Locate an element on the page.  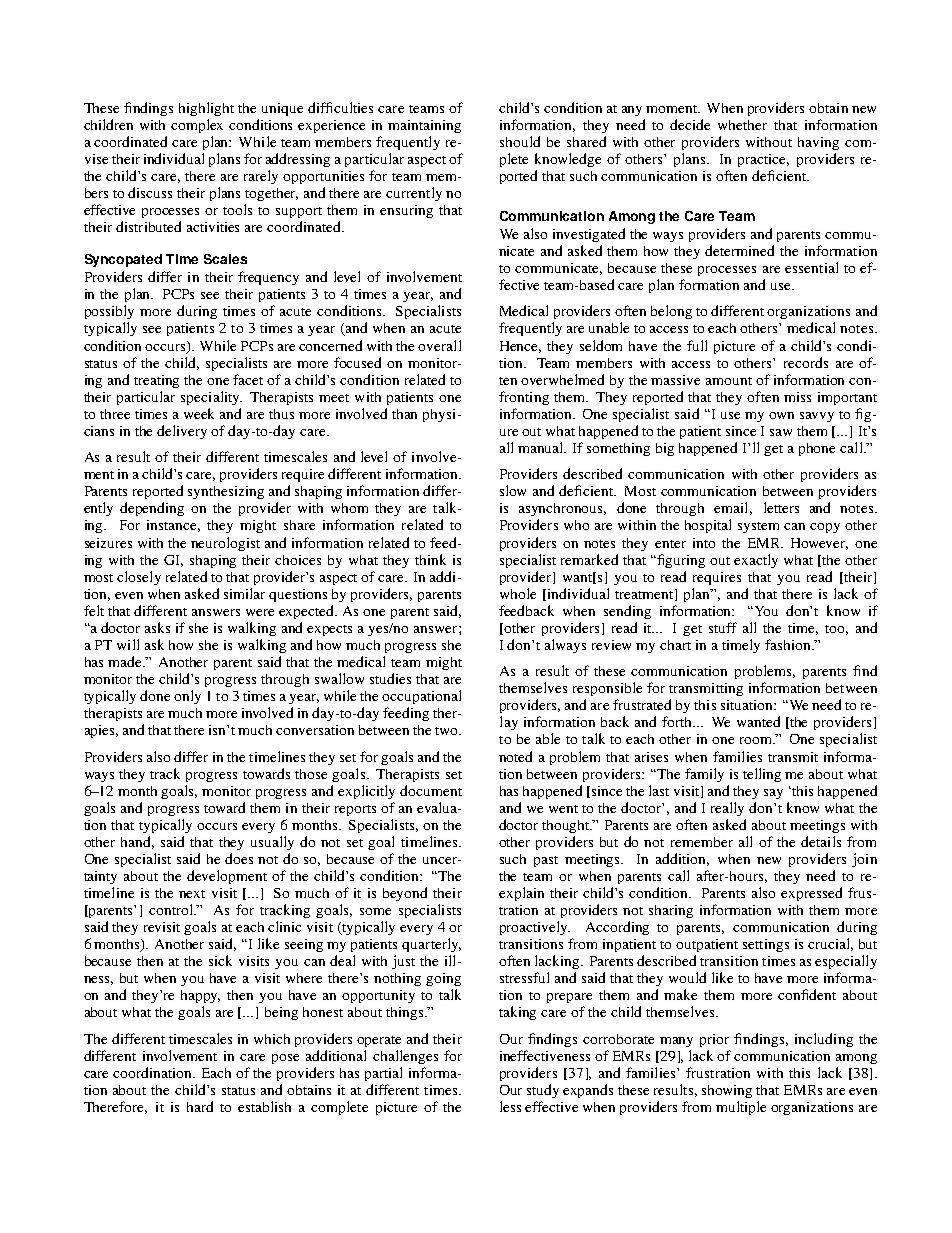
complex is located at coordinates (197, 126).
